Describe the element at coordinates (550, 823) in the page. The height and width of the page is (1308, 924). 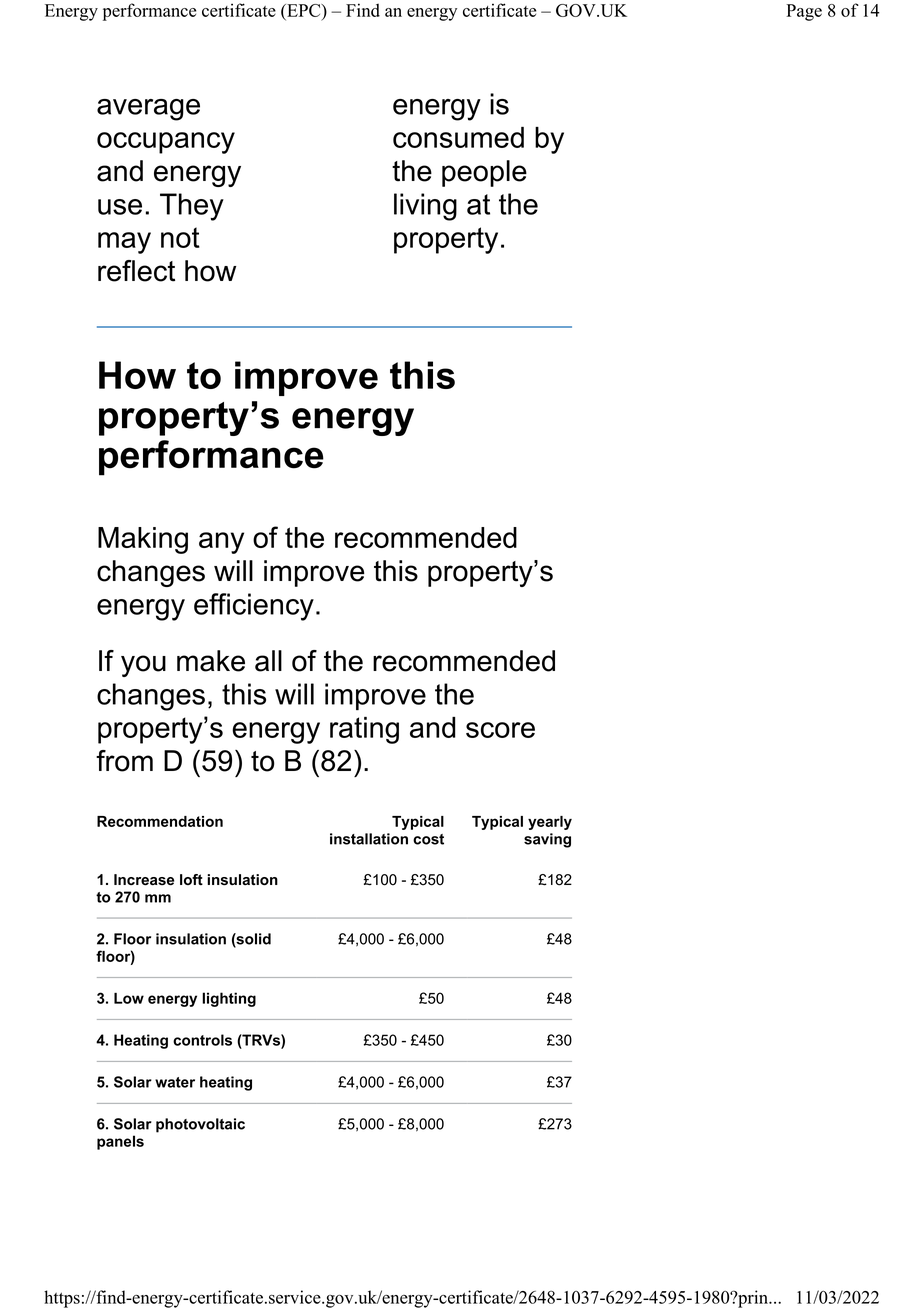
I see `yearly` at that location.
